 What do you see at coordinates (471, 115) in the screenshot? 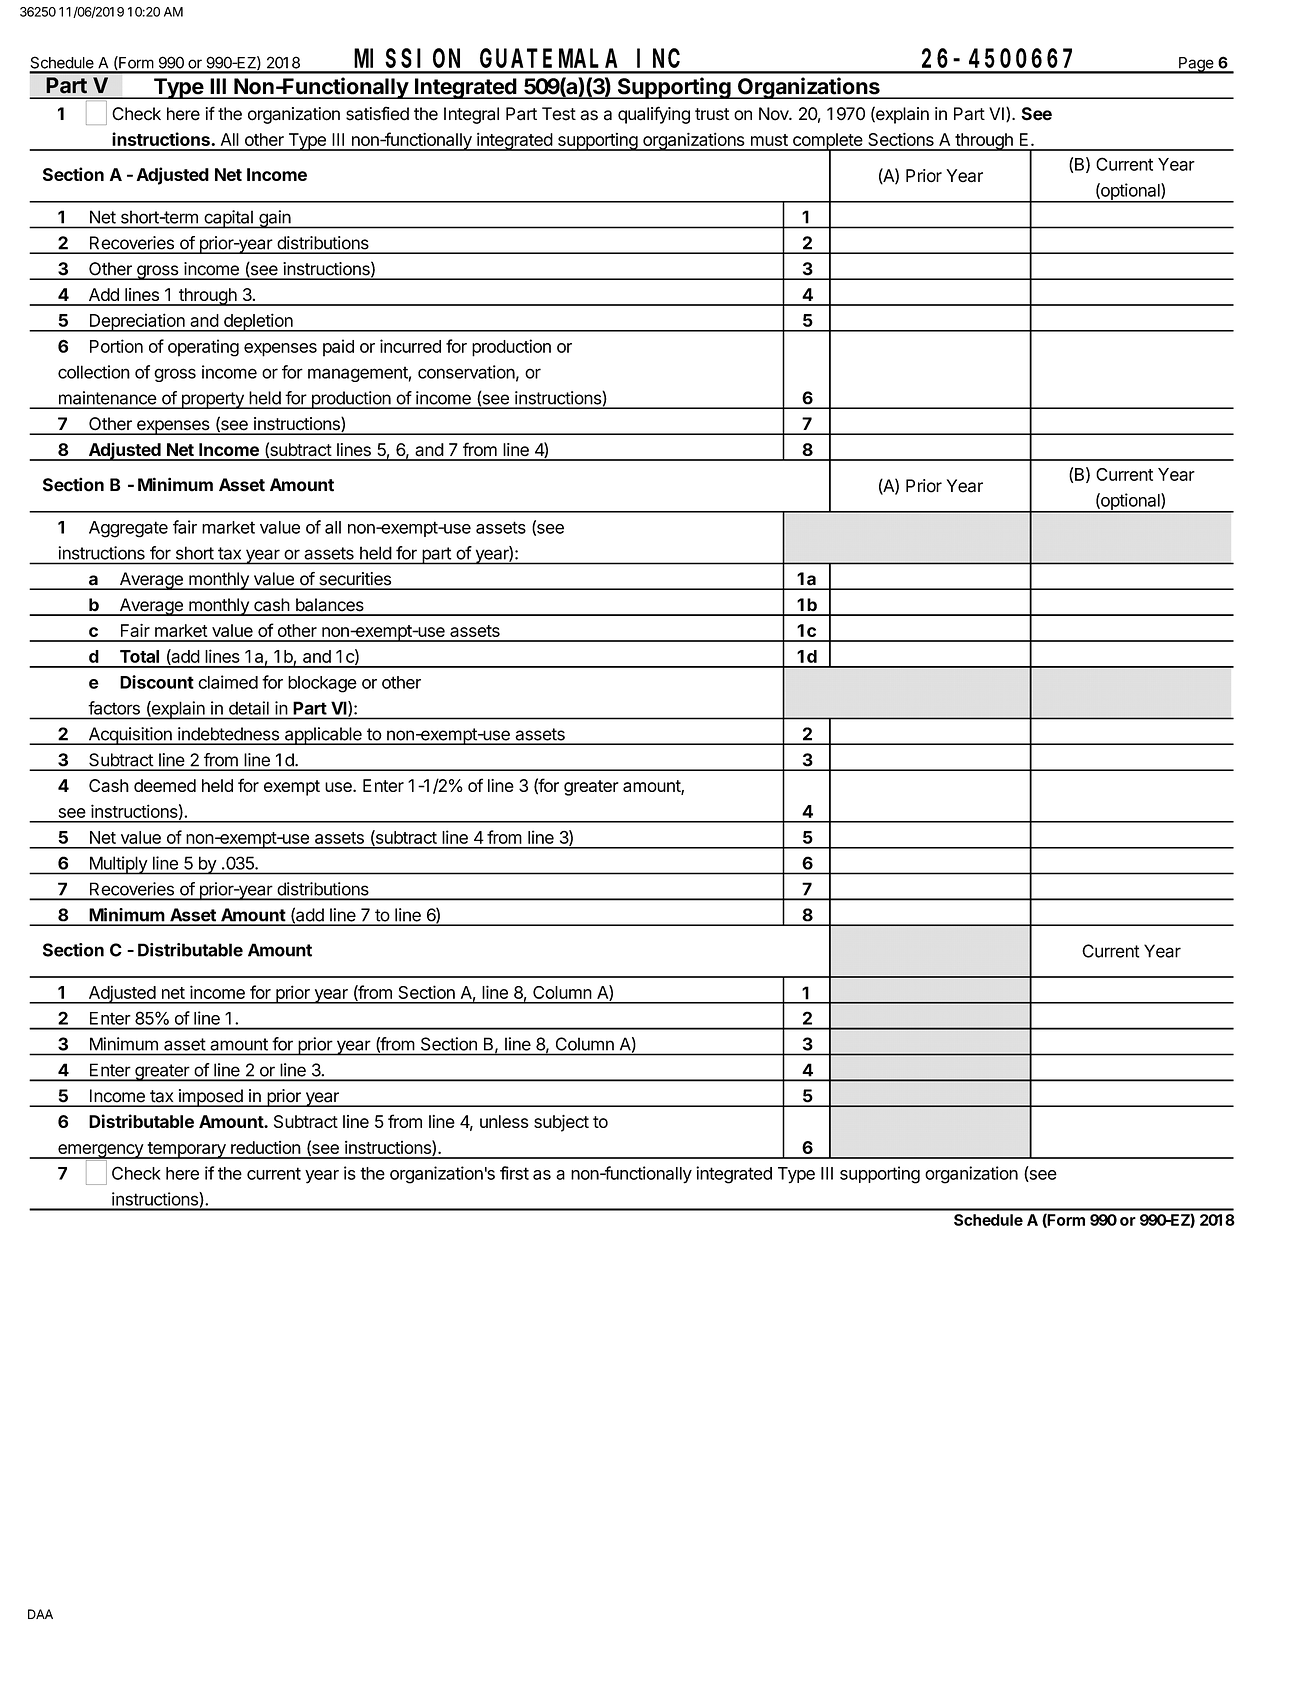
I see `Integral` at bounding box center [471, 115].
